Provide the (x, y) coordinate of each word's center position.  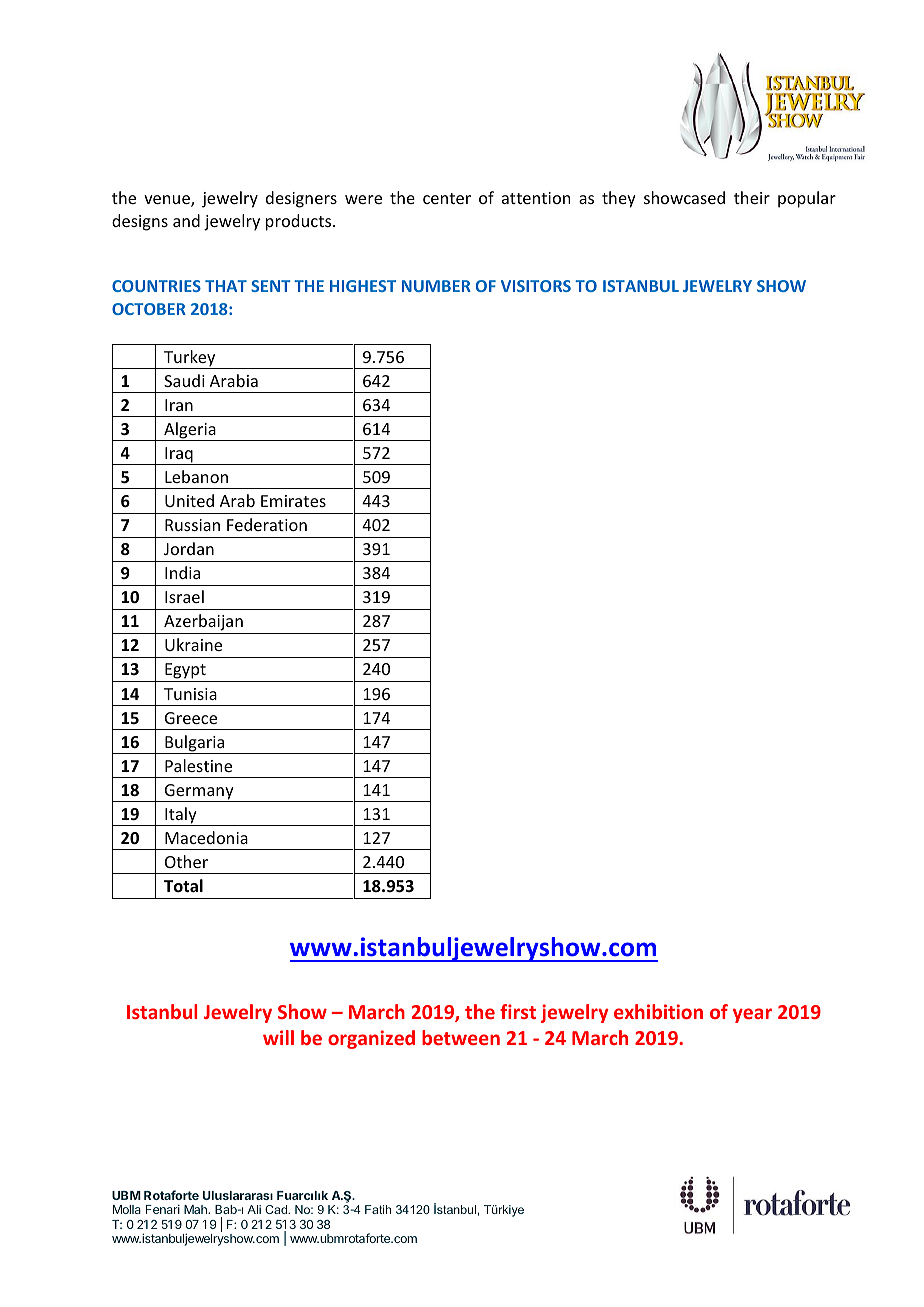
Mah (196, 1209)
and (186, 220)
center (447, 198)
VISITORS (536, 286)
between (461, 1037)
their (752, 197)
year (752, 1015)
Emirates (293, 501)
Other (186, 861)
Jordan (189, 548)
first (518, 1011)
